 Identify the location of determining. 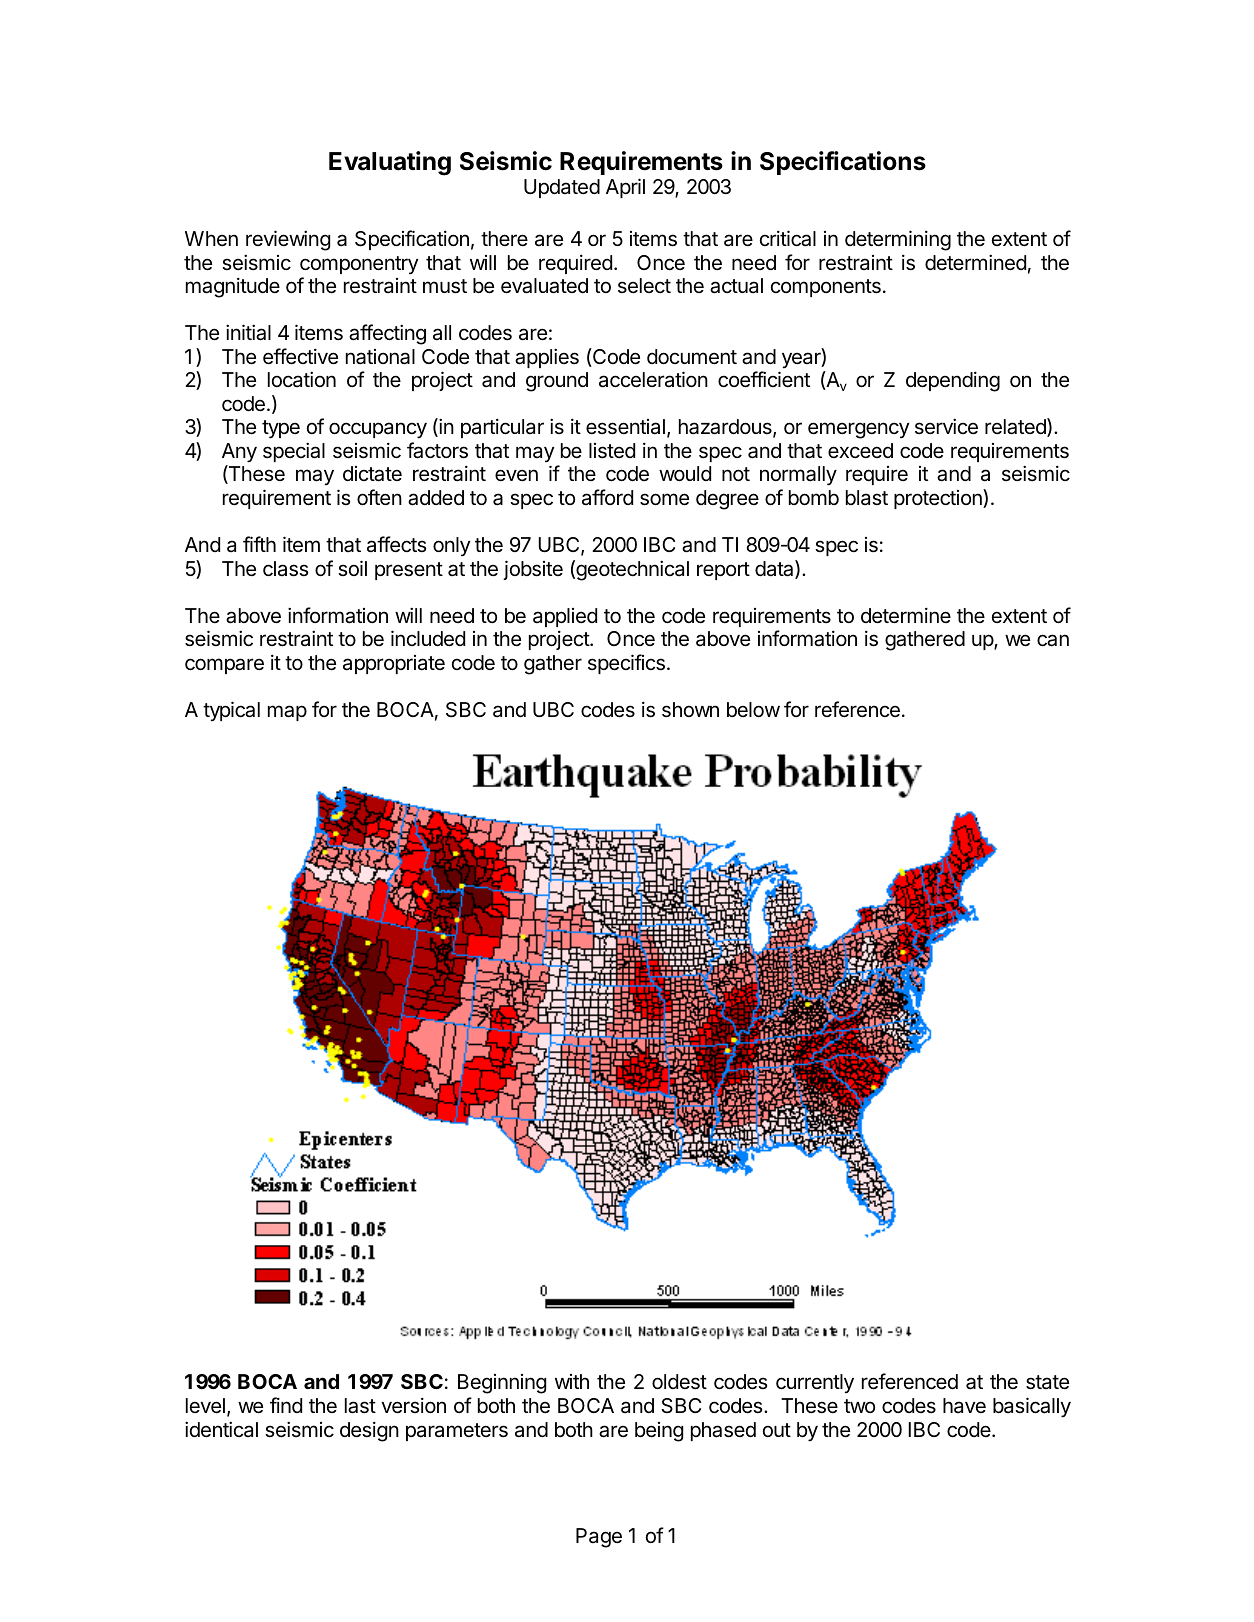
(898, 240).
